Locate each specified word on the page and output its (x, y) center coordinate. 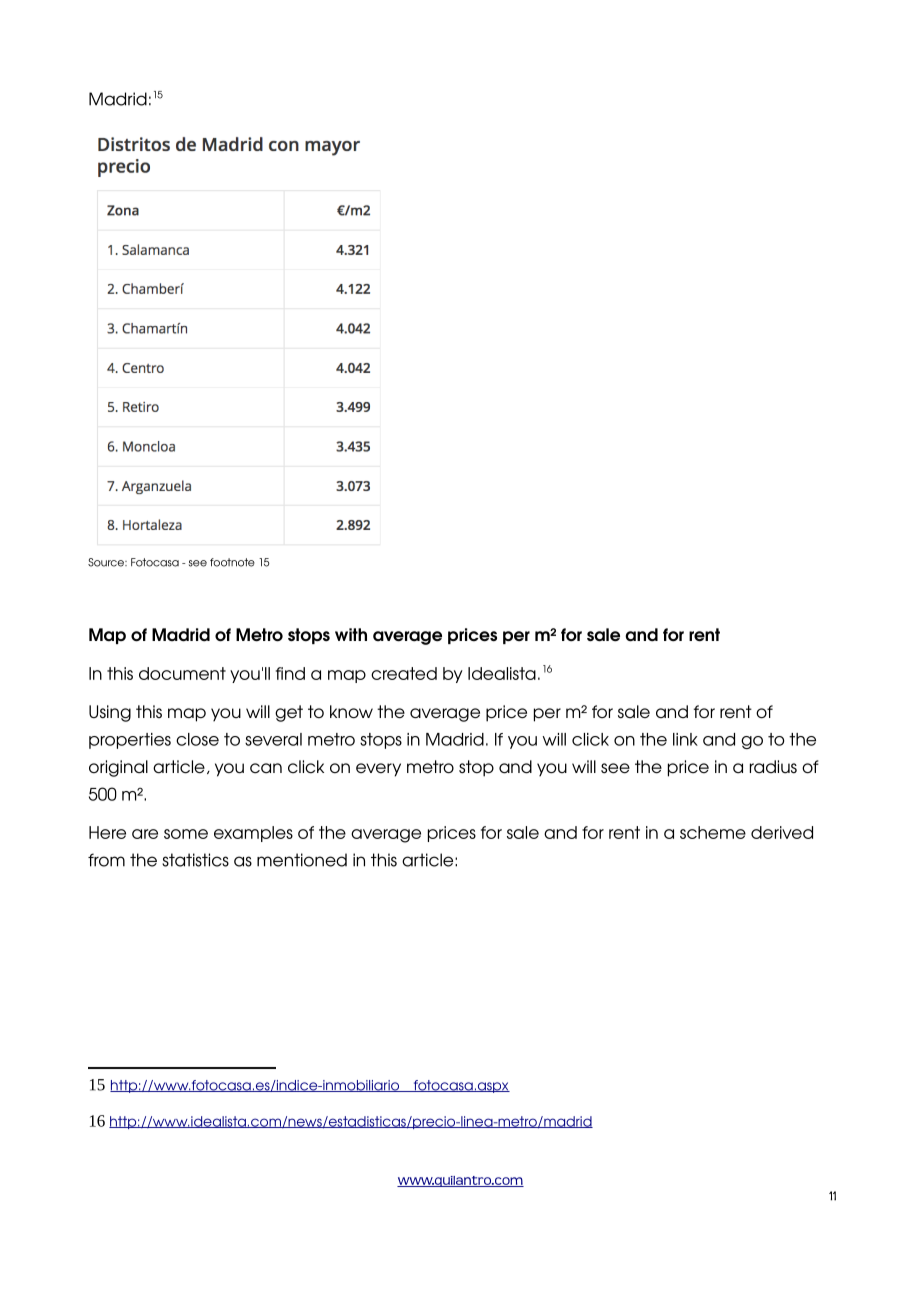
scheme (713, 832)
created (404, 673)
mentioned (302, 860)
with (351, 634)
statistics (195, 860)
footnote (232, 562)
